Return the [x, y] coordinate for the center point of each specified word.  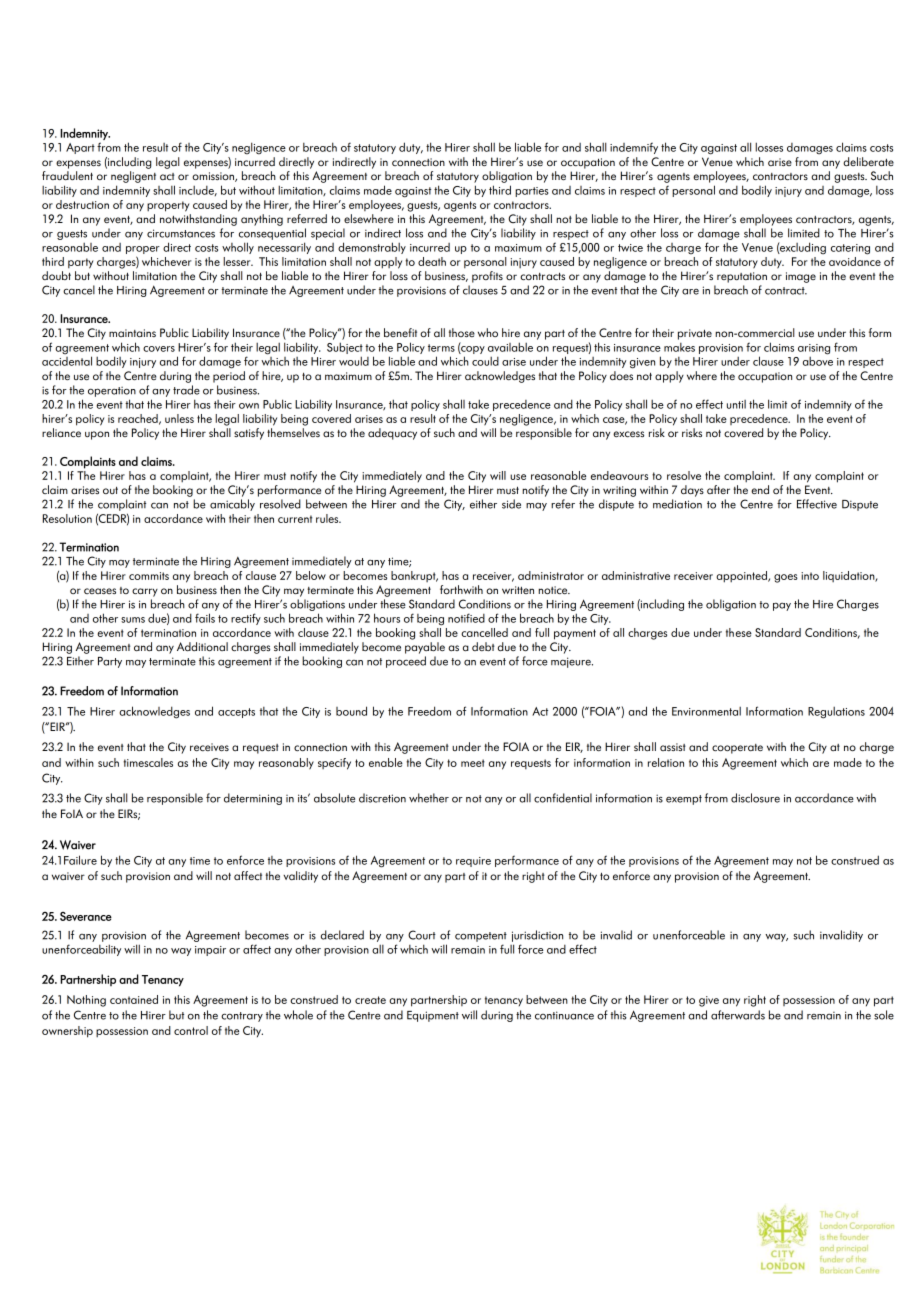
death [432, 261]
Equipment [433, 1016]
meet [473, 763]
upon [97, 435]
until [736, 404]
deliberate [868, 161]
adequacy [392, 434]
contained [134, 999]
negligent [133, 177]
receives [209, 747]
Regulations [836, 713]
